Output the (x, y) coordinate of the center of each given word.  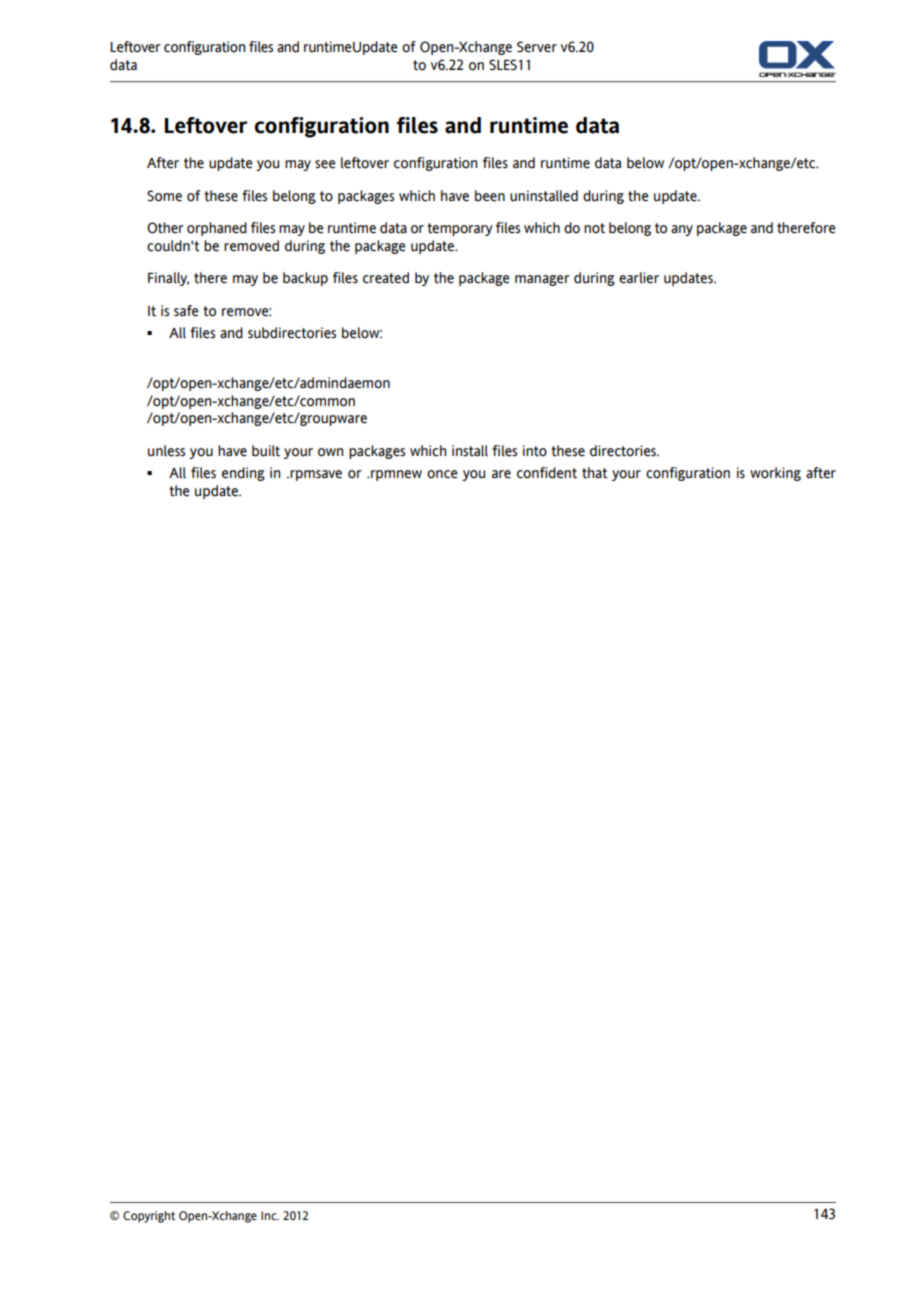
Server (537, 47)
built (266, 451)
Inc (270, 1215)
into (535, 451)
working (775, 474)
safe (186, 311)
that (595, 473)
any (682, 230)
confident (547, 473)
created (386, 278)
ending (243, 474)
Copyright (149, 1217)
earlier (639, 278)
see (325, 164)
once (442, 474)
